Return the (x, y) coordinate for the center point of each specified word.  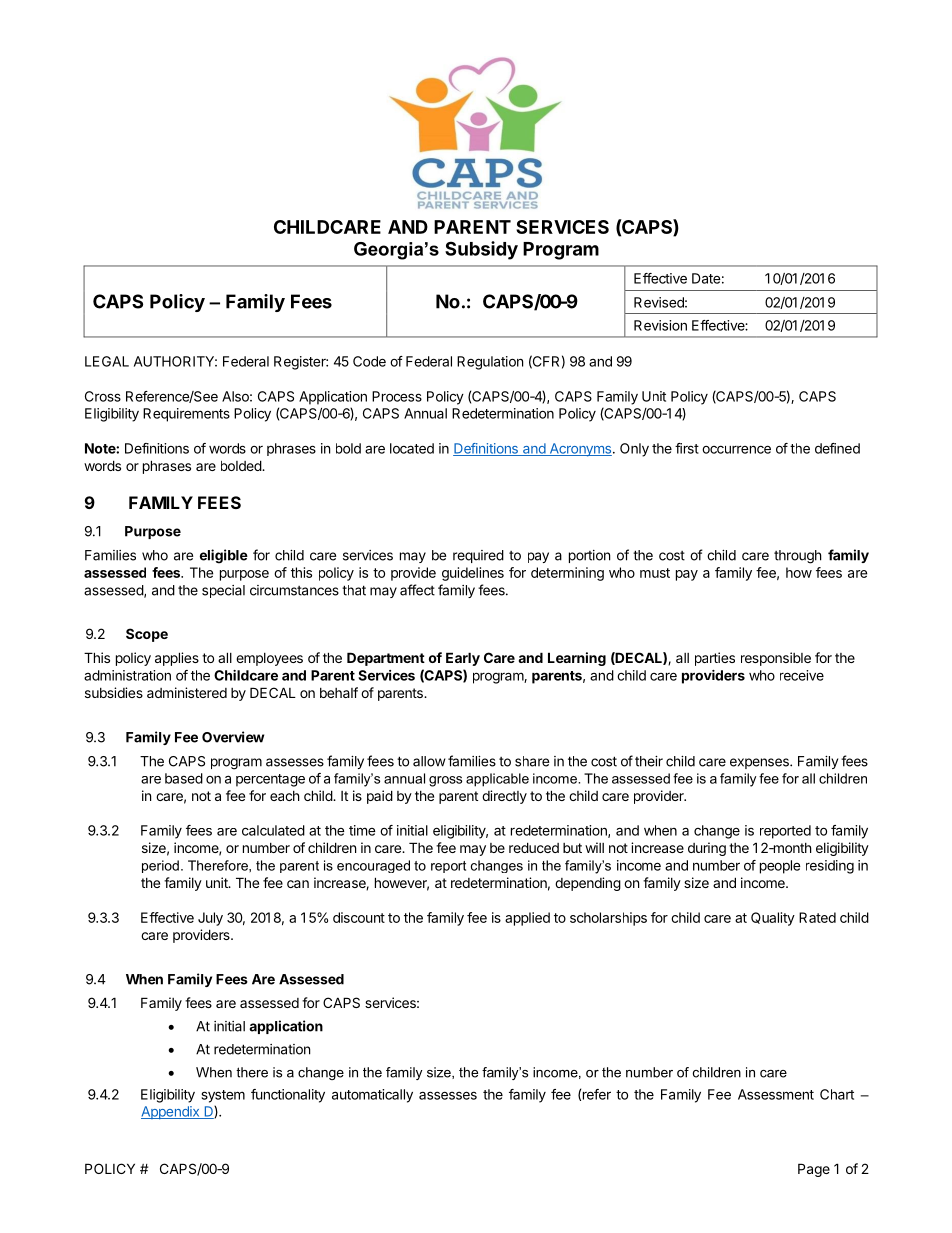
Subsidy (481, 250)
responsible (776, 659)
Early (463, 659)
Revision (660, 325)
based (184, 778)
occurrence (736, 449)
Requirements (186, 415)
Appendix (171, 1113)
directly (504, 797)
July (210, 919)
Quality (773, 919)
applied (527, 919)
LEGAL (107, 361)
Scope (147, 635)
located (412, 448)
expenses (760, 763)
